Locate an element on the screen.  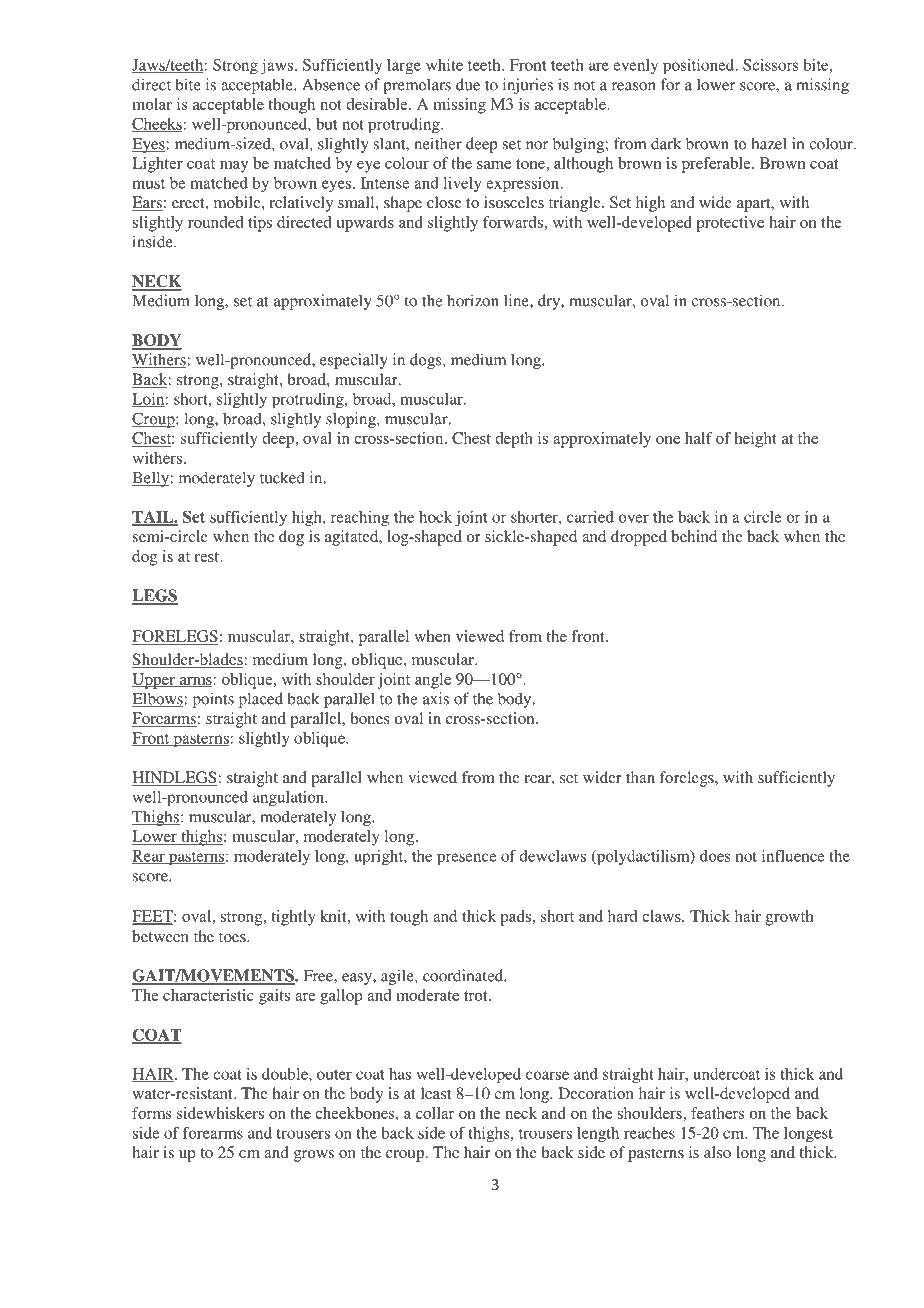
behind is located at coordinates (694, 536).
